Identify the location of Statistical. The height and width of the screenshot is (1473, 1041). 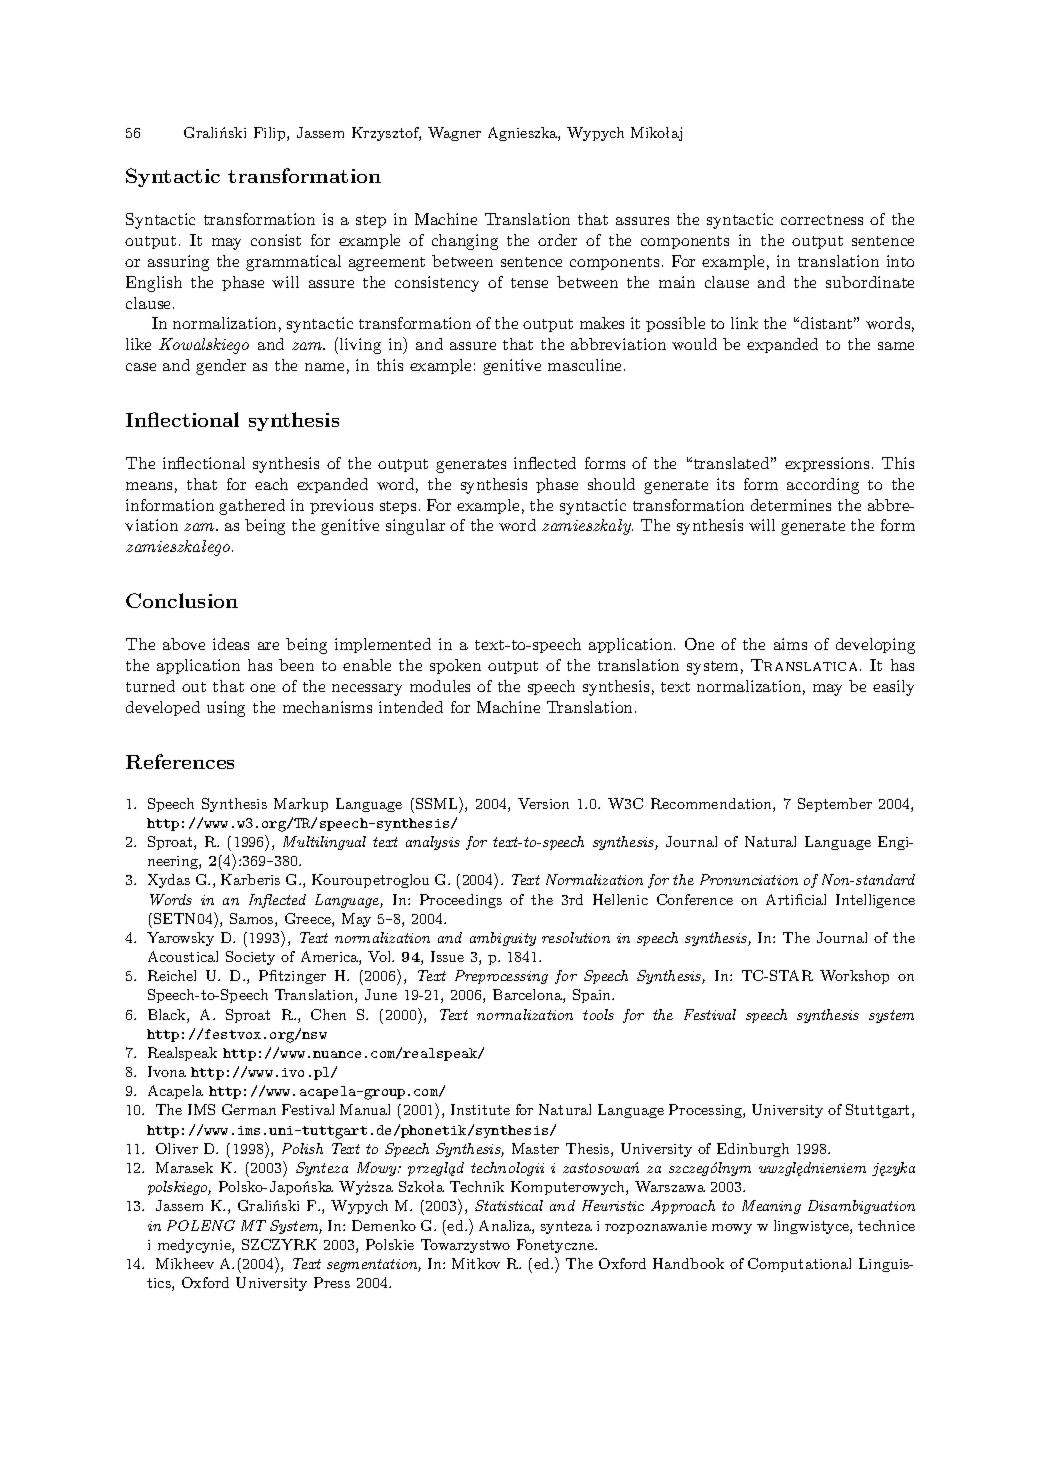
(509, 1205).
